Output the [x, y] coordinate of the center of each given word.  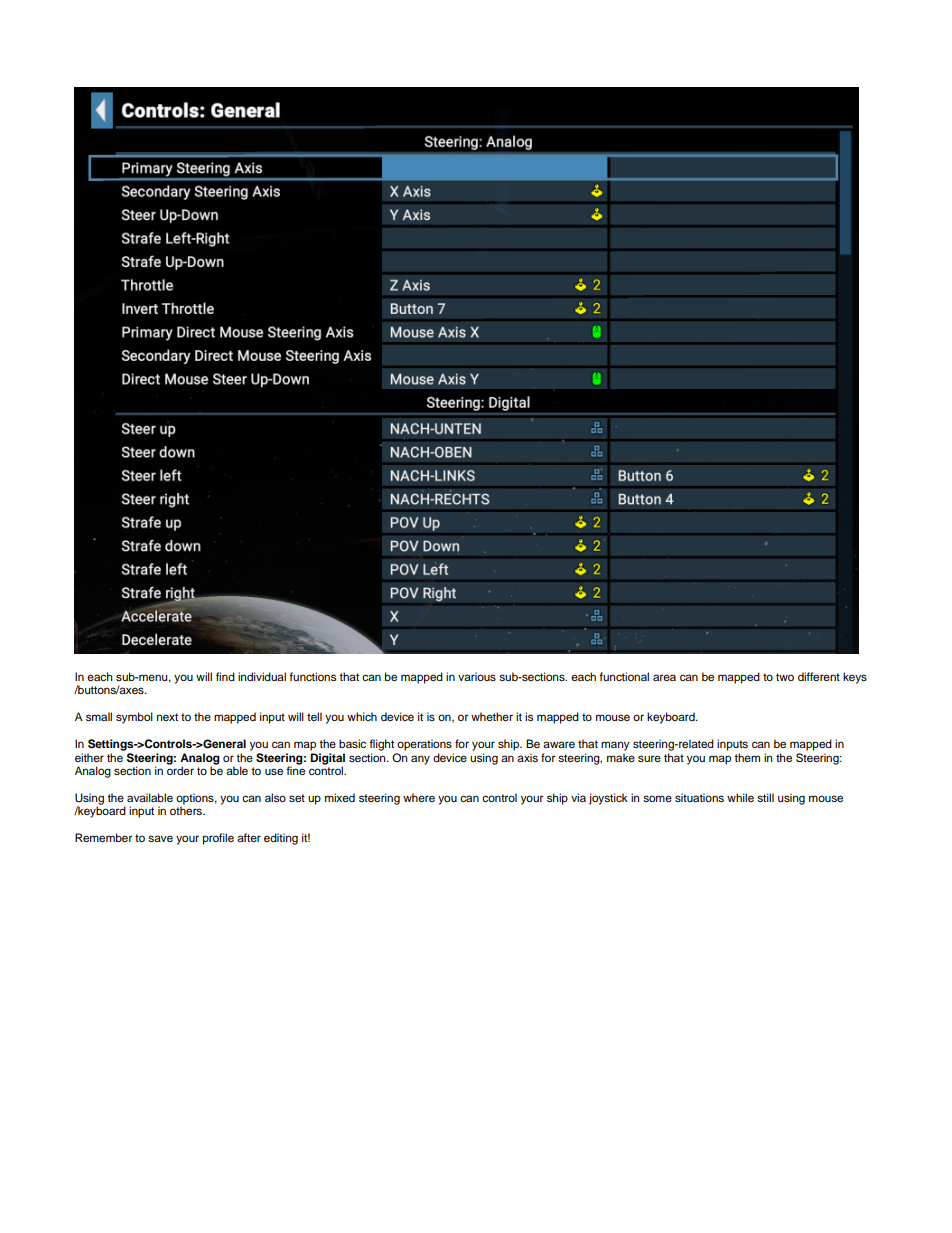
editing [281, 839]
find [225, 676]
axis [527, 757]
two [785, 677]
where [419, 797]
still [765, 797]
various [477, 676]
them [747, 757]
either [89, 757]
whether [492, 716]
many [615, 746]
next [167, 717]
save [160, 838]
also [275, 797]
